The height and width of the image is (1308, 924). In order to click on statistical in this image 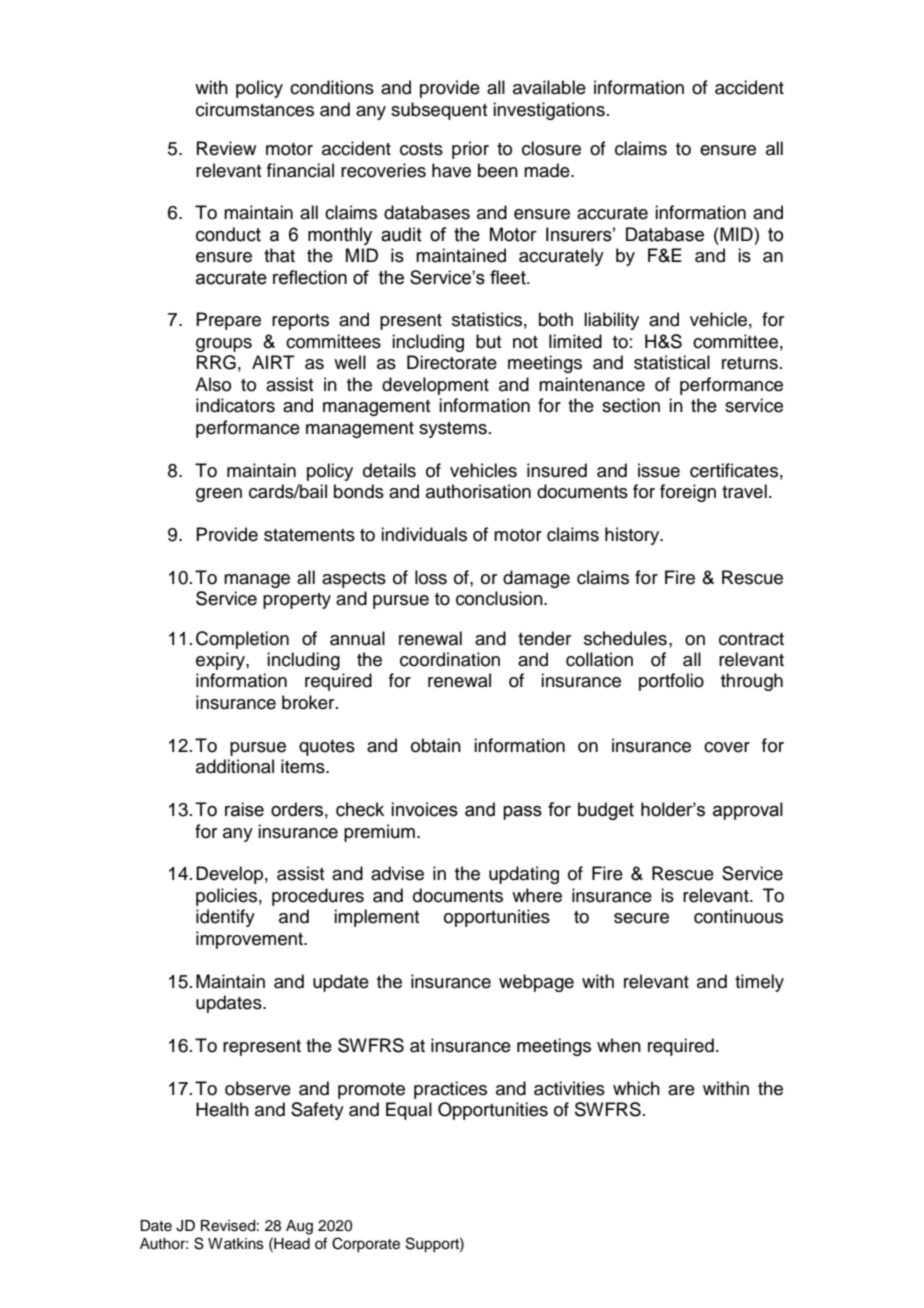, I will do `click(672, 362)`.
